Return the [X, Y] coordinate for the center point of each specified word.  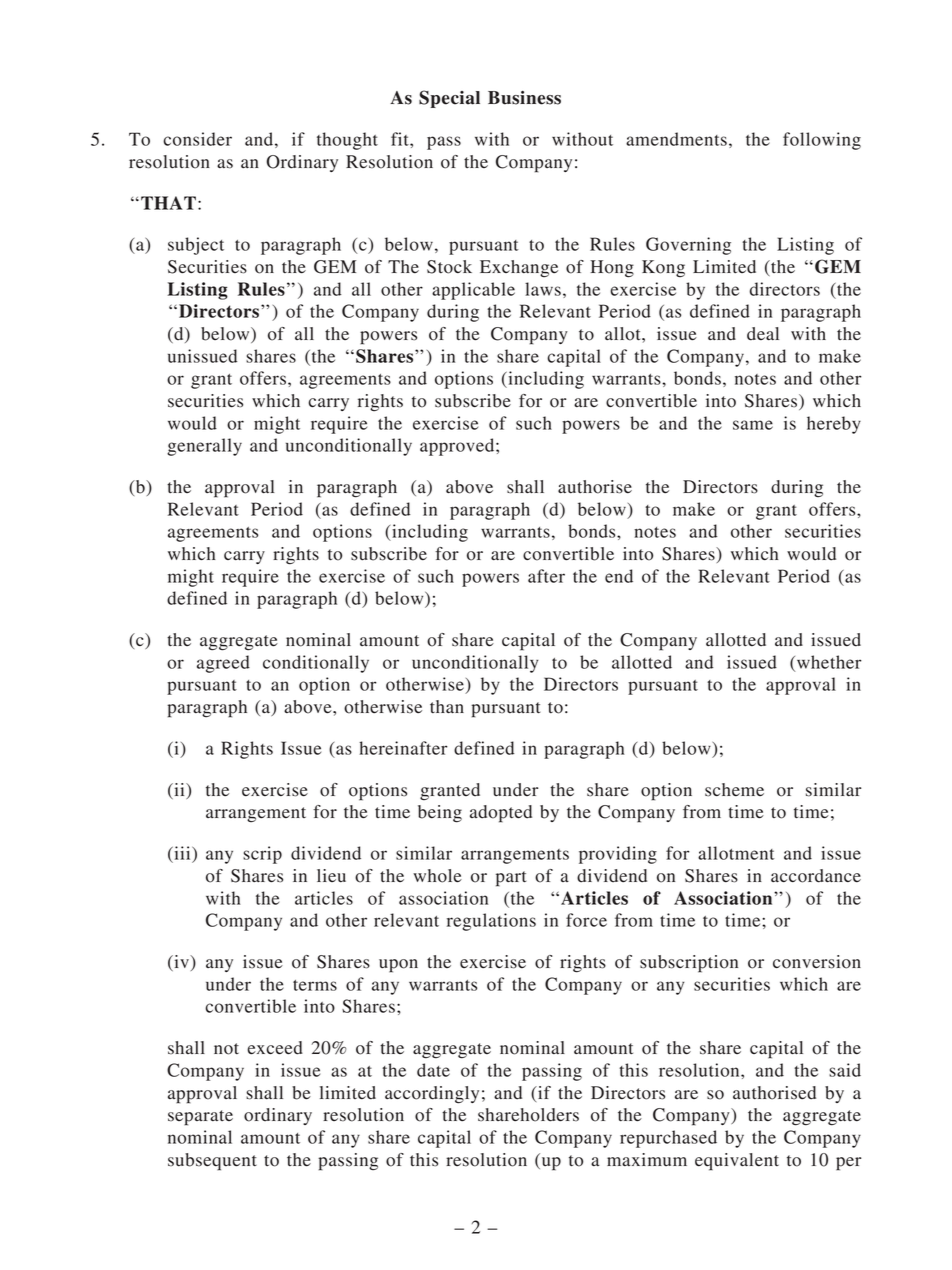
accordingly [432, 1095]
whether [829, 662]
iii [182, 853]
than [447, 707]
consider [197, 139]
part [511, 879]
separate [200, 1118]
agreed [223, 664]
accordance [816, 876]
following [822, 141]
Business [524, 98]
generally [204, 447]
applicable [473, 291]
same [753, 425]
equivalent [737, 1162]
